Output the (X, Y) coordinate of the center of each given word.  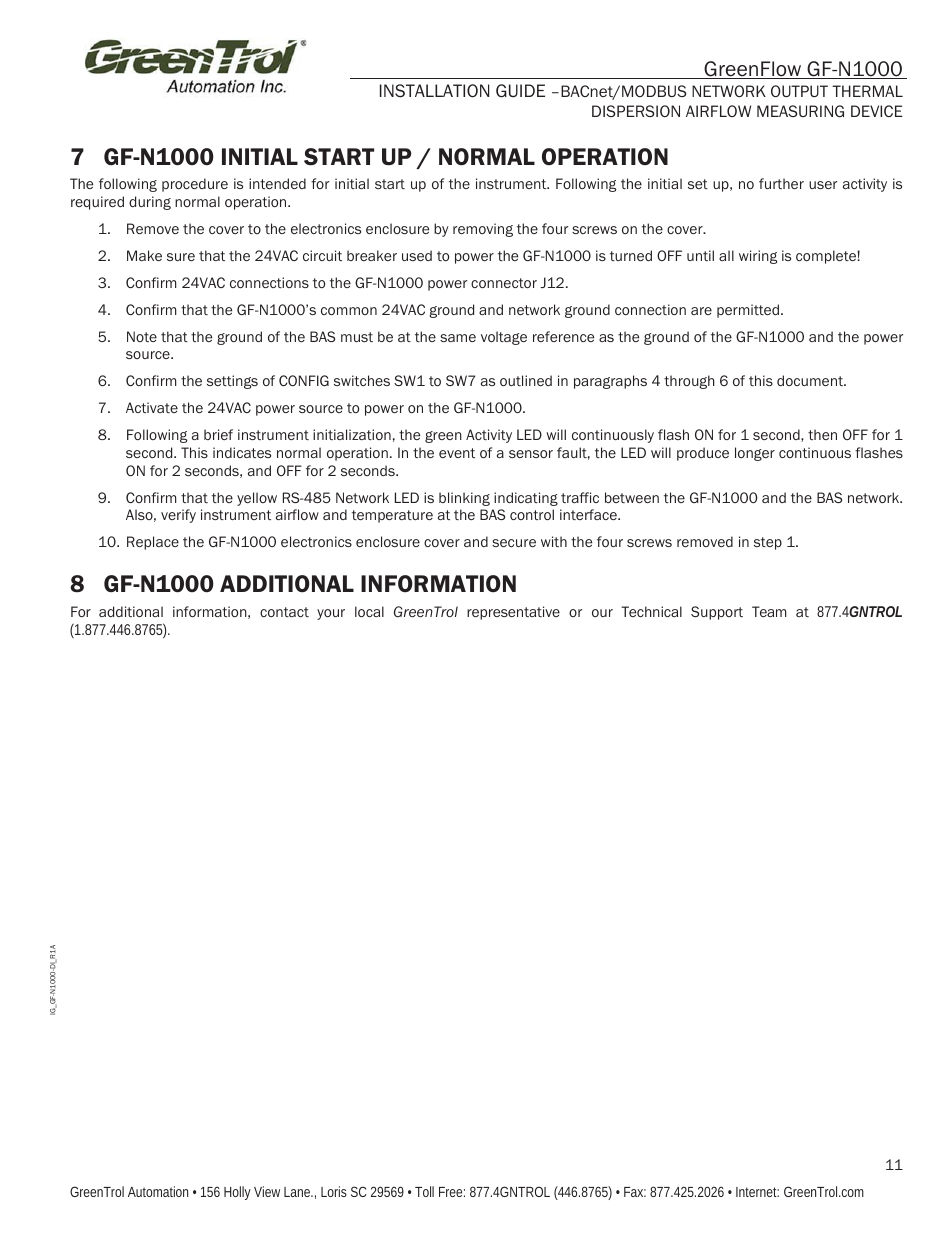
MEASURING (800, 111)
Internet (757, 1192)
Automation (158, 1191)
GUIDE (520, 91)
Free (450, 1192)
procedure (195, 185)
